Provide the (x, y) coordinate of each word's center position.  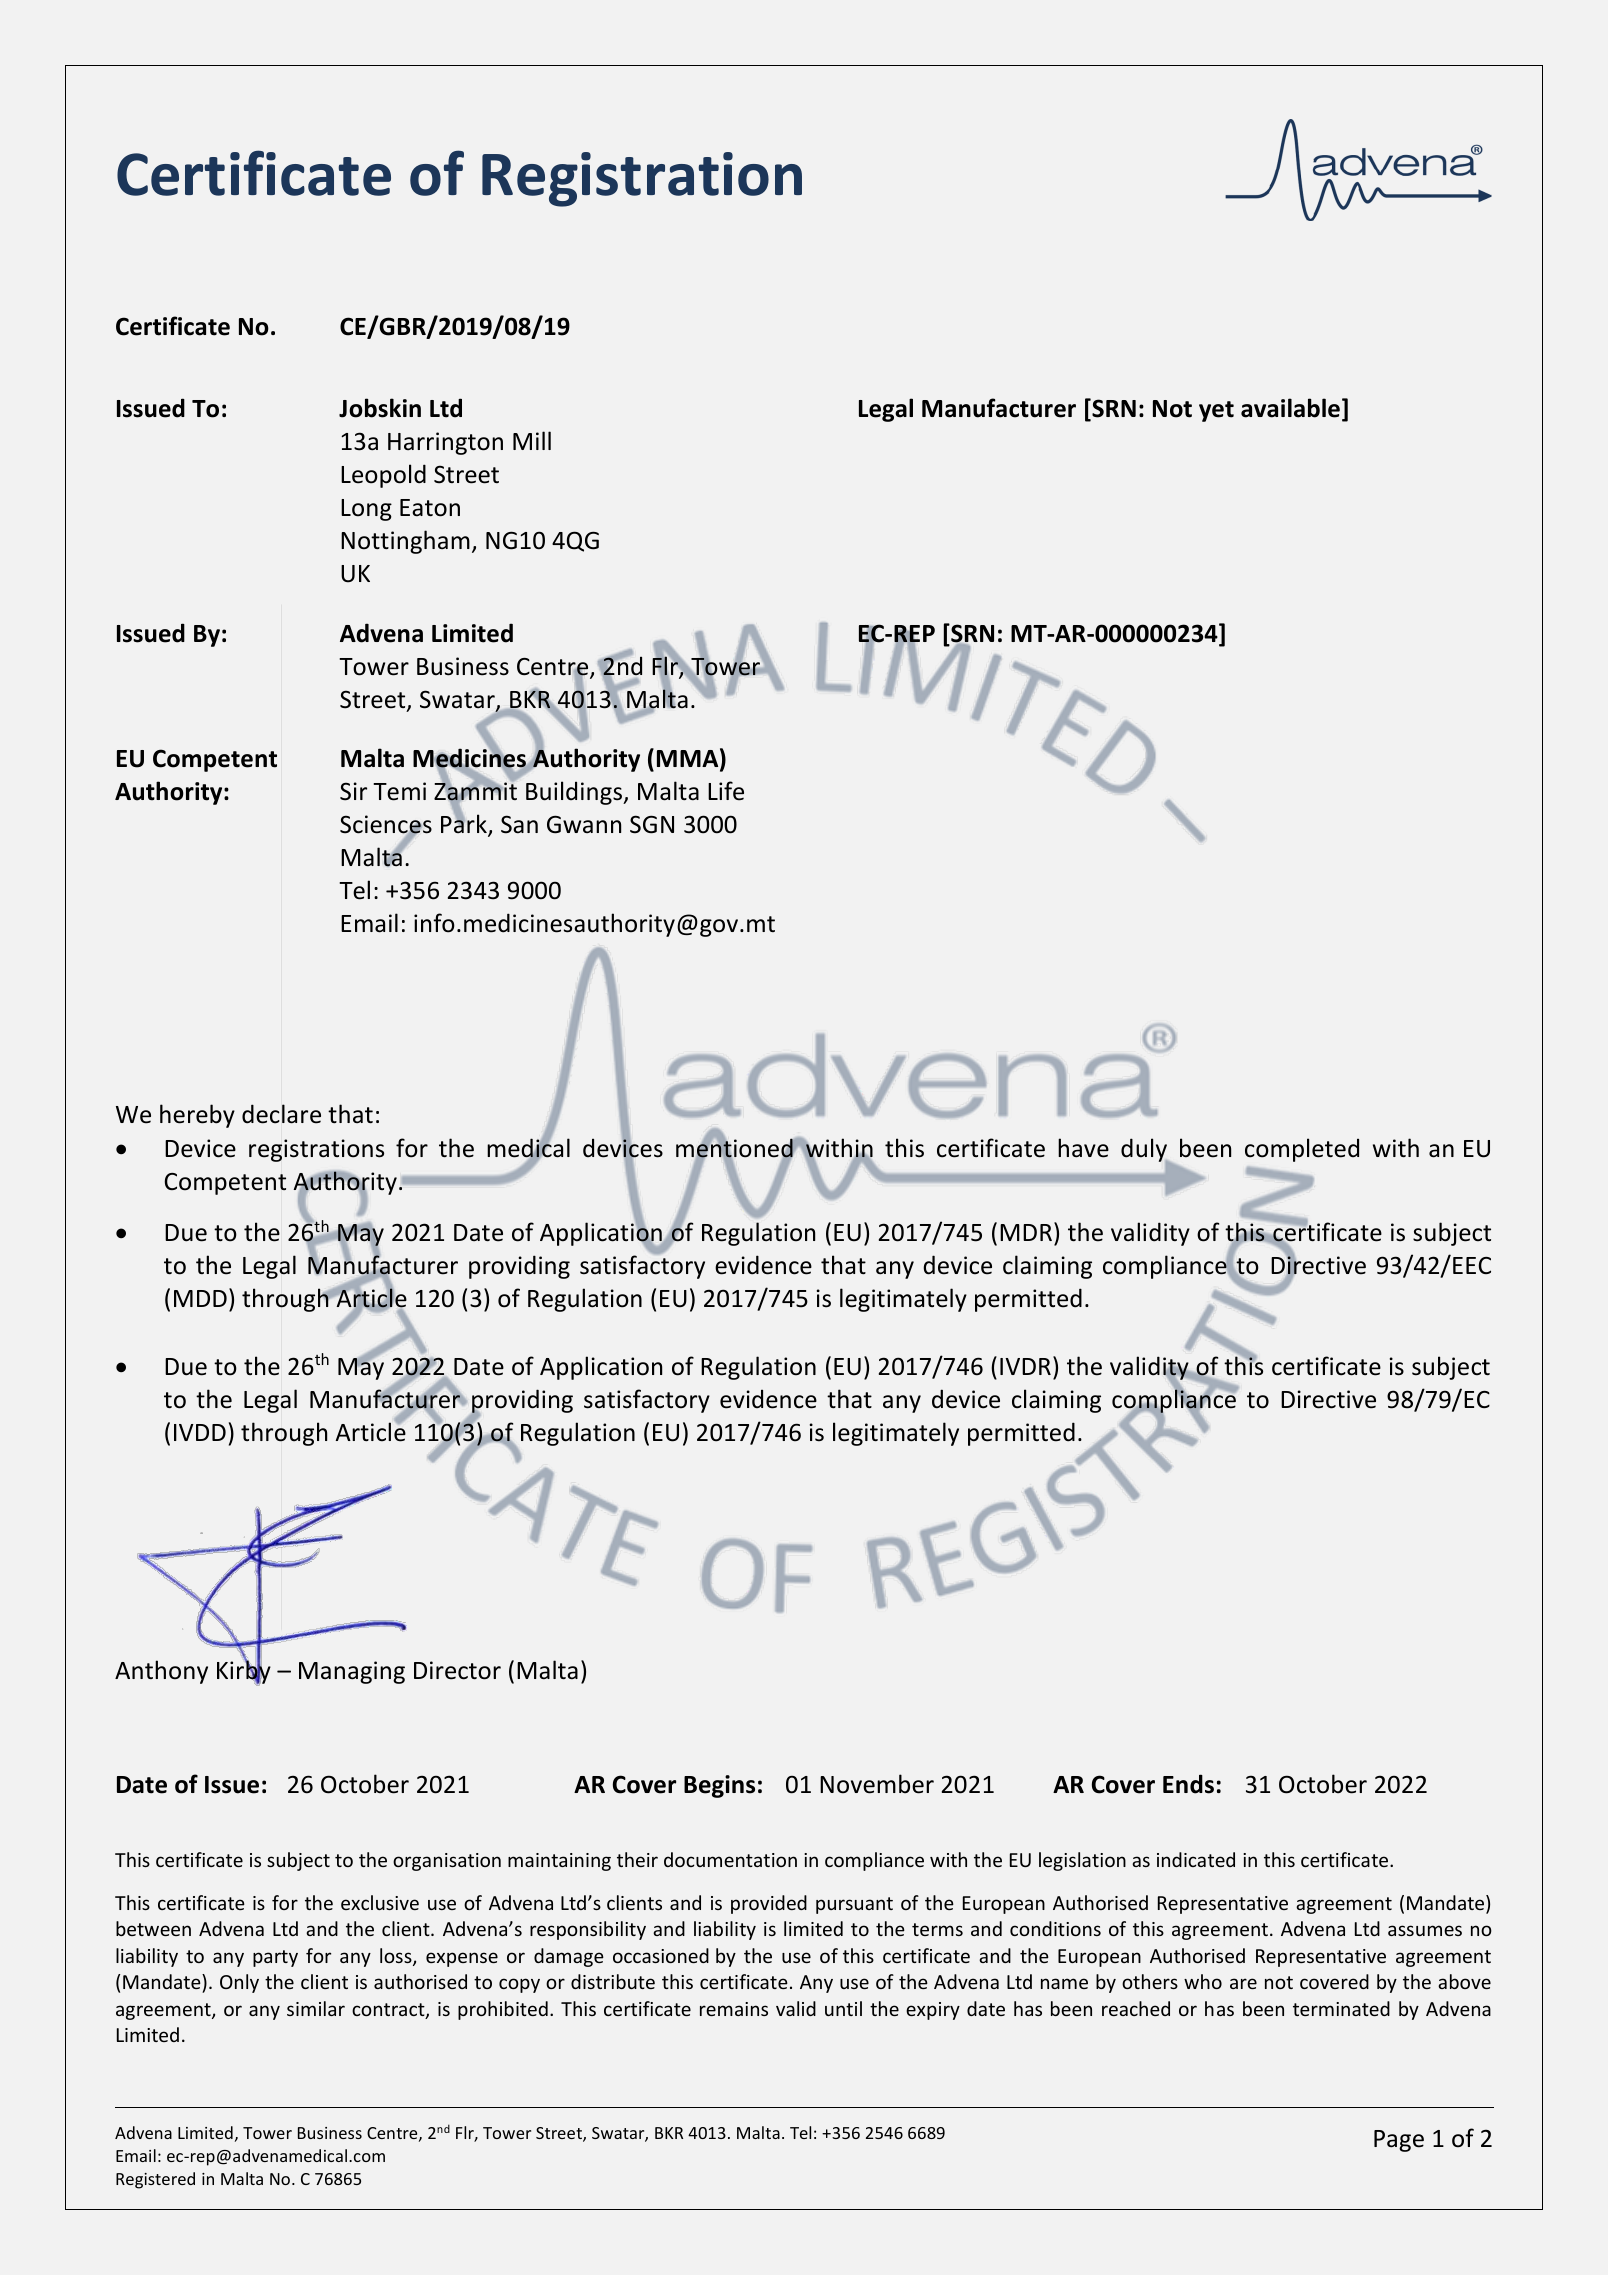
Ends (1188, 1784)
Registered (155, 2180)
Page (1399, 2141)
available (1290, 408)
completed (1302, 1150)
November (877, 1784)
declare (281, 1114)
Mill (532, 440)
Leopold (383, 476)
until (843, 2008)
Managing (352, 1672)
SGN (652, 824)
